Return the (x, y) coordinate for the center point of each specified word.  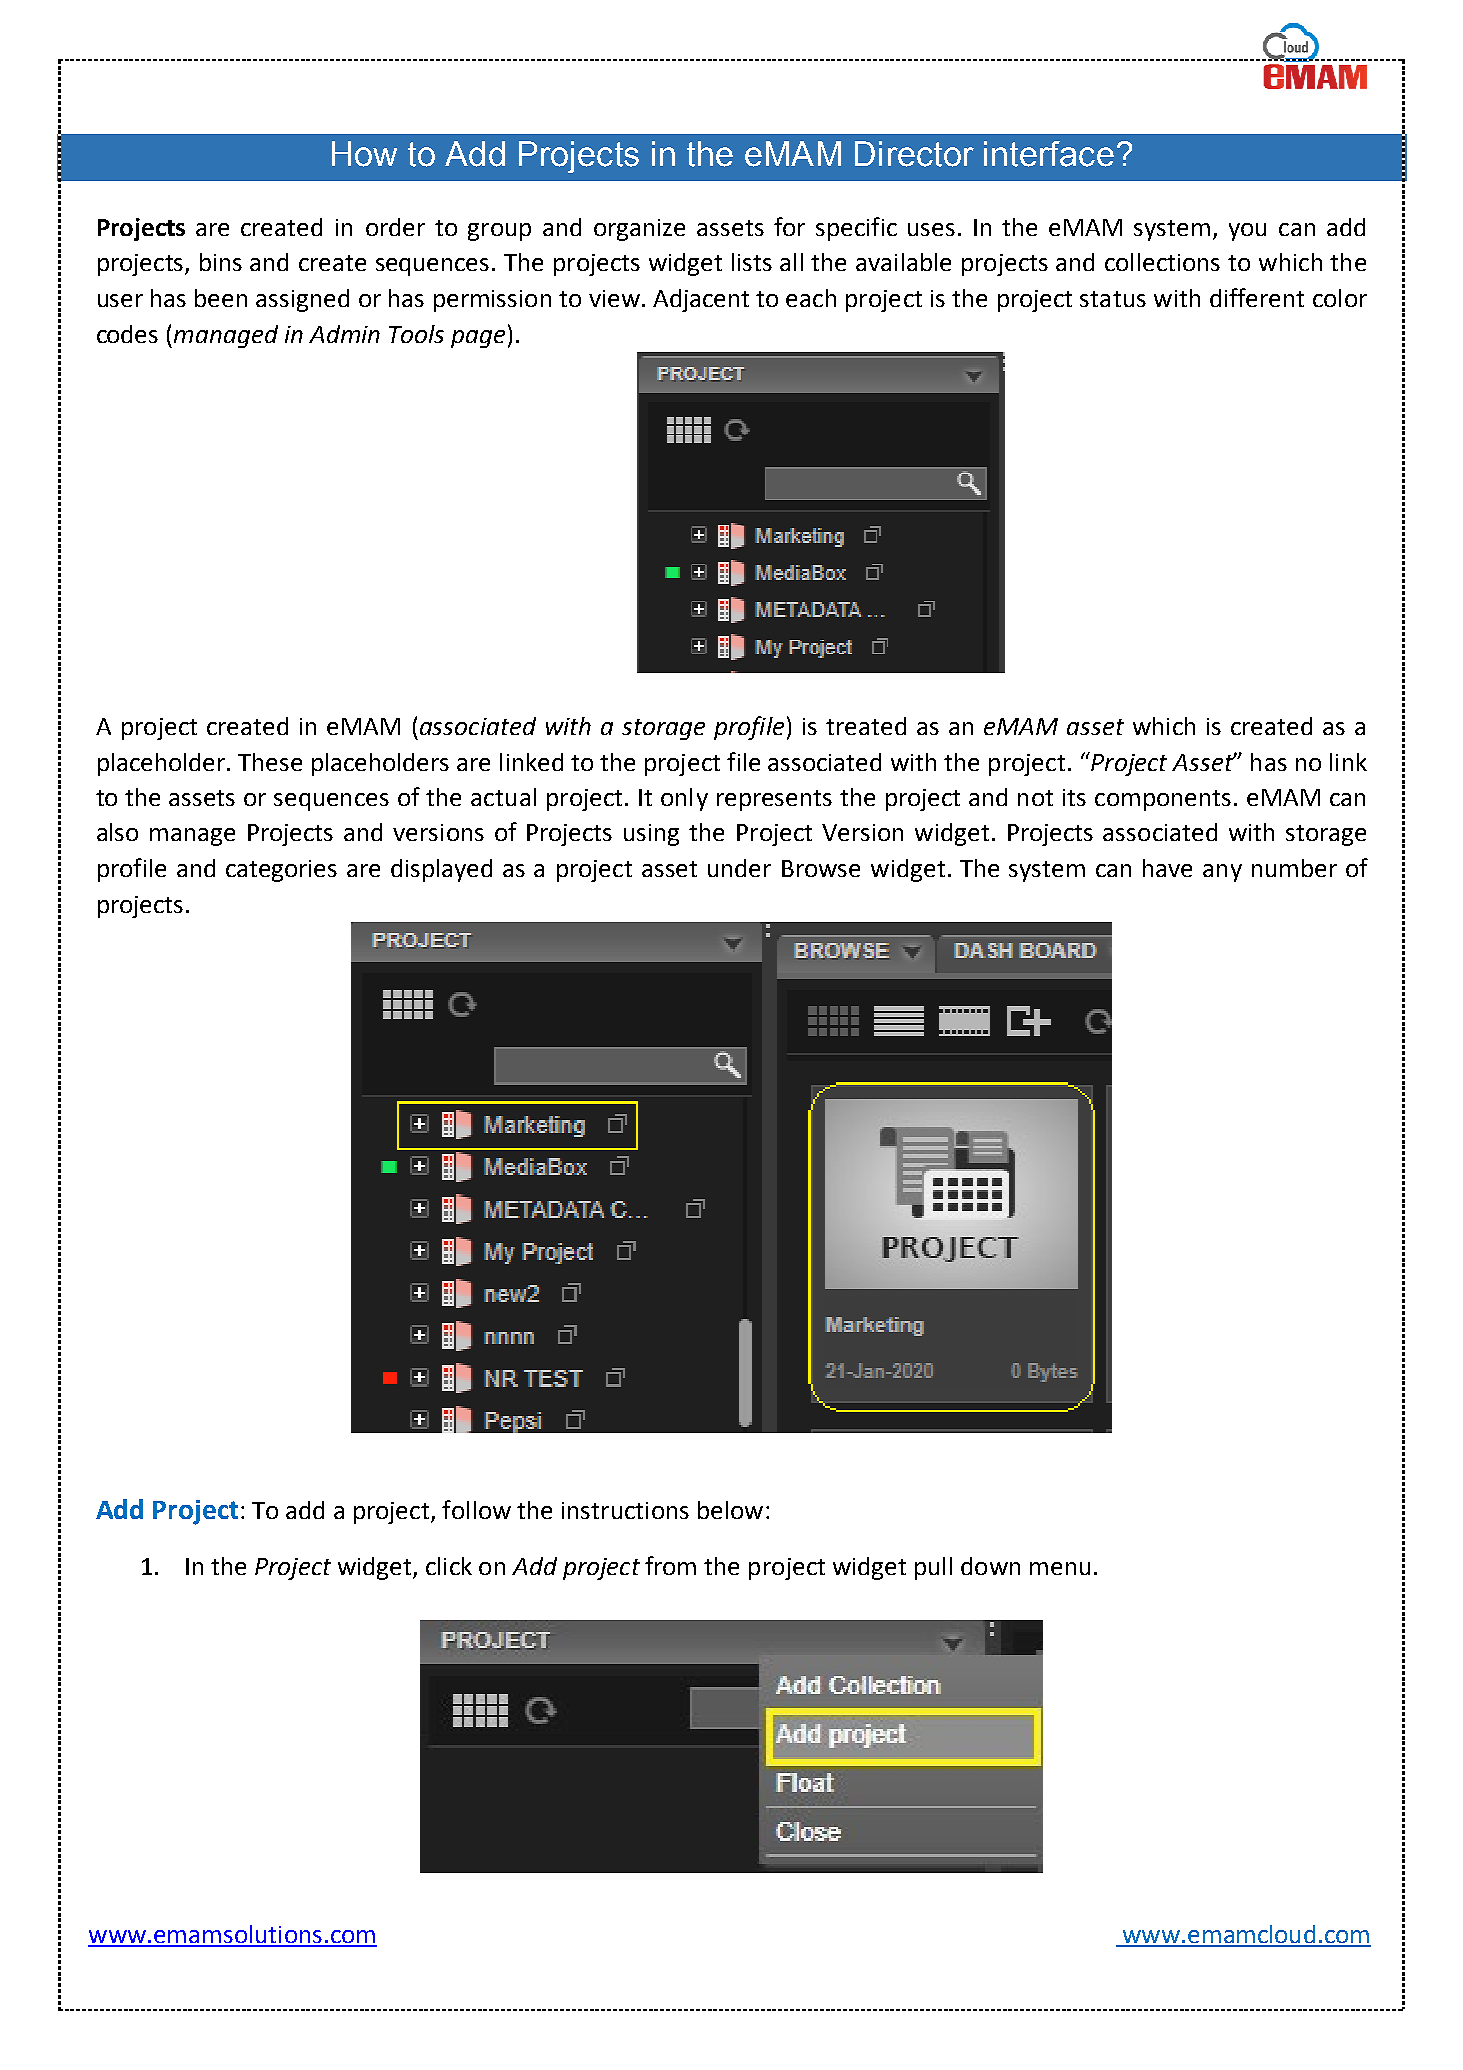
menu (1060, 1568)
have (1167, 868)
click (449, 1566)
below (730, 1510)
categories (281, 871)
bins (221, 262)
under (739, 868)
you (1247, 232)
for (789, 226)
